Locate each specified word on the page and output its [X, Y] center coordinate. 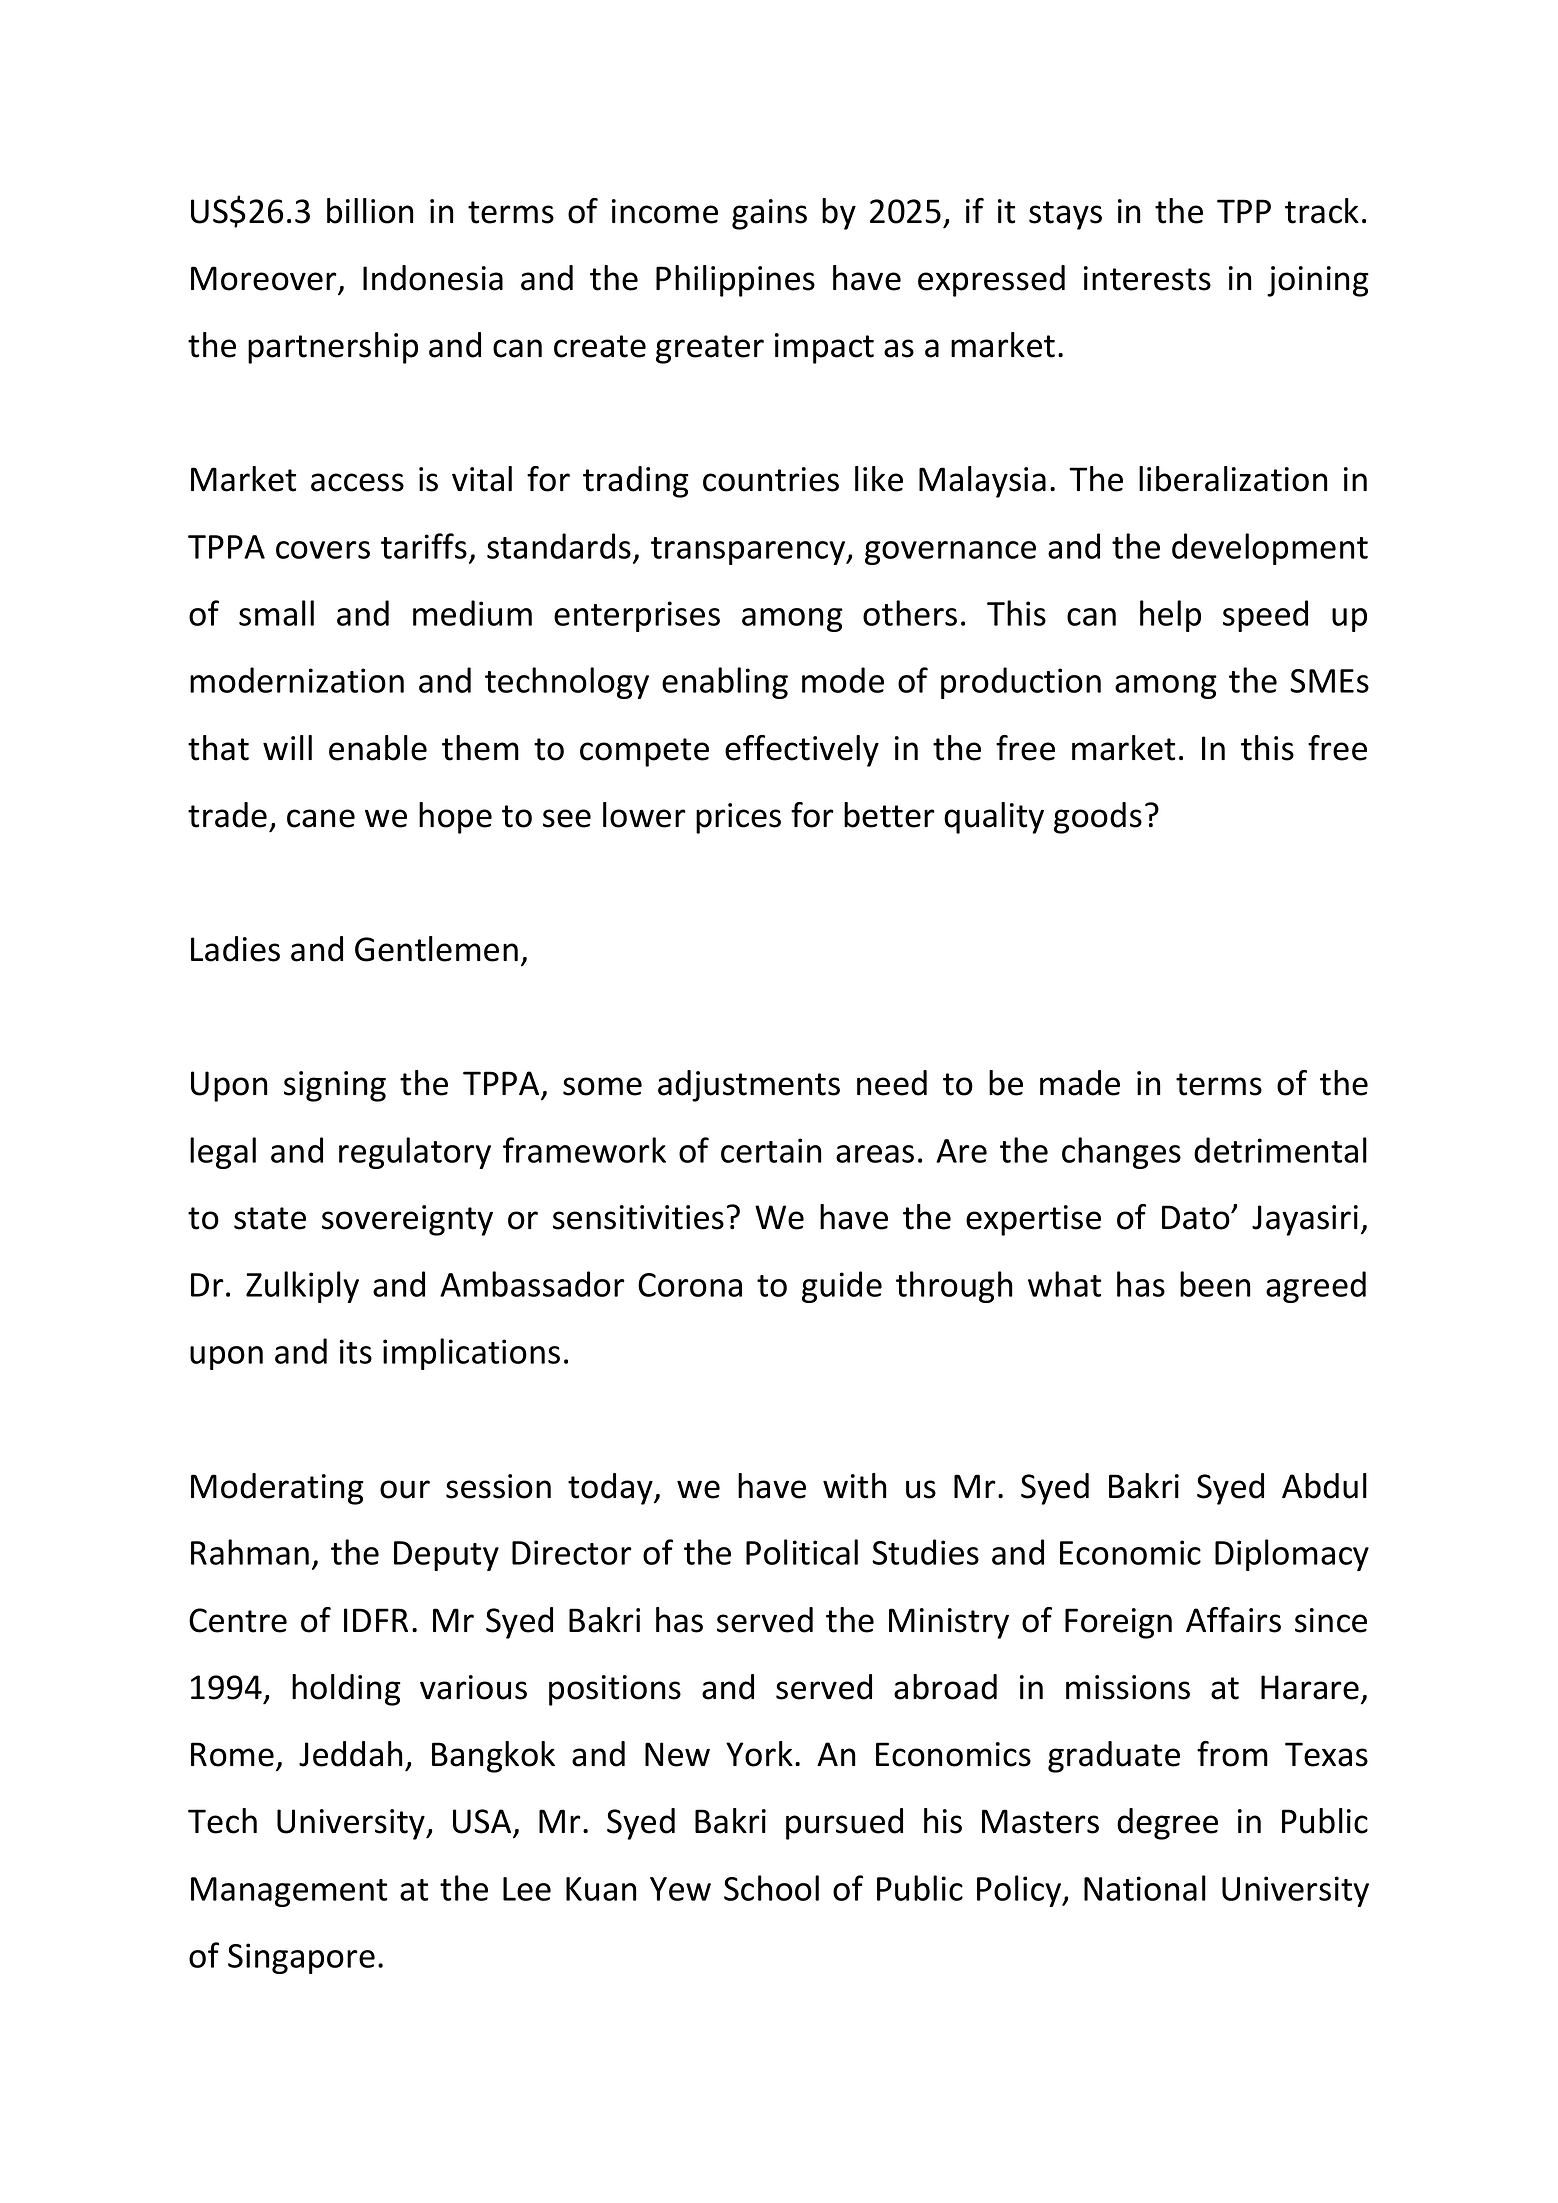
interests [1147, 278]
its [356, 1351]
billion [370, 211]
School [771, 1888]
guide [842, 1287]
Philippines [735, 281]
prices [738, 818]
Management [289, 1892]
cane [321, 818]
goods [1098, 818]
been [1215, 1284]
